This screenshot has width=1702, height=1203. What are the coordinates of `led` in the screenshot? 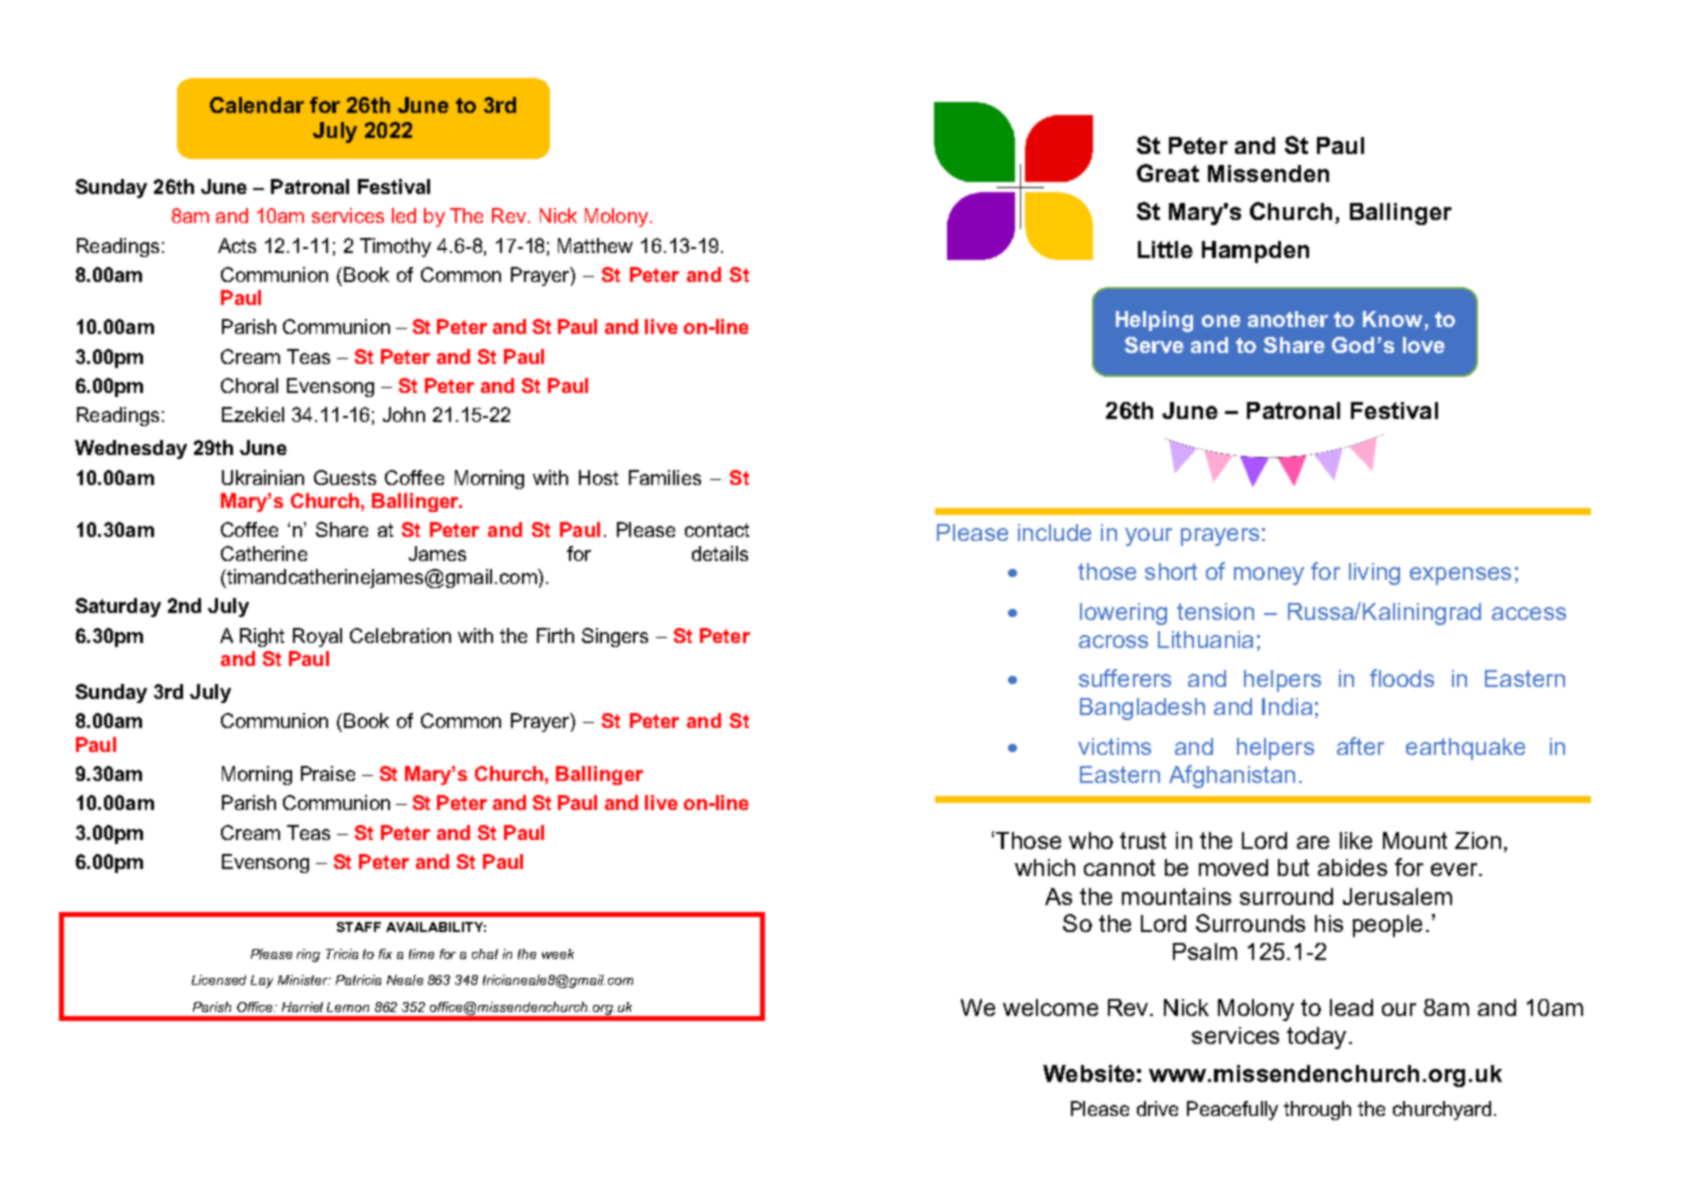 It's located at (404, 215).
